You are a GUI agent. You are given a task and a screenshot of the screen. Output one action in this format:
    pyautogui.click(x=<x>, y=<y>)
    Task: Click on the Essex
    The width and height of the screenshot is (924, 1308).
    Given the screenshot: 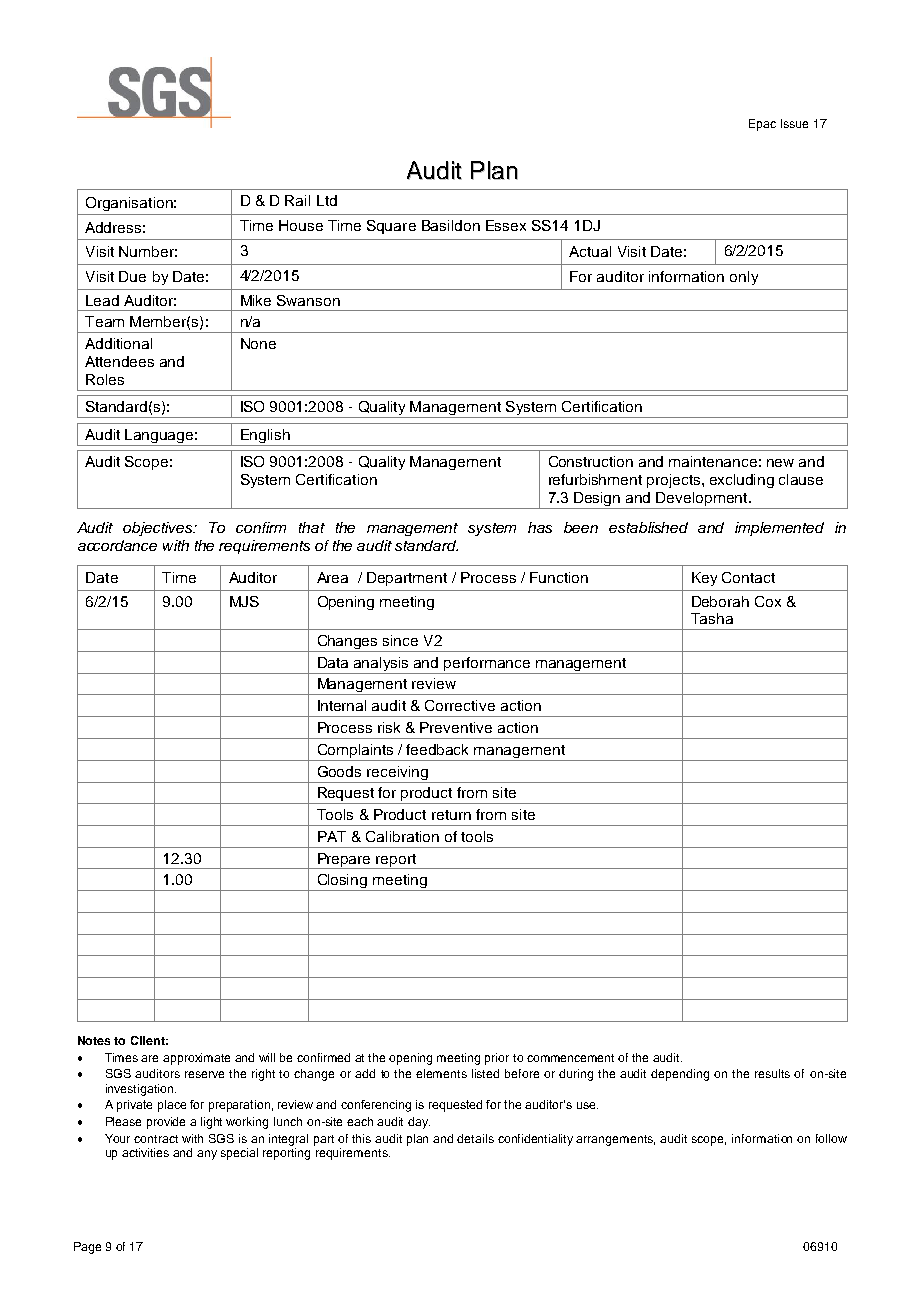 What is the action you would take?
    pyautogui.click(x=506, y=225)
